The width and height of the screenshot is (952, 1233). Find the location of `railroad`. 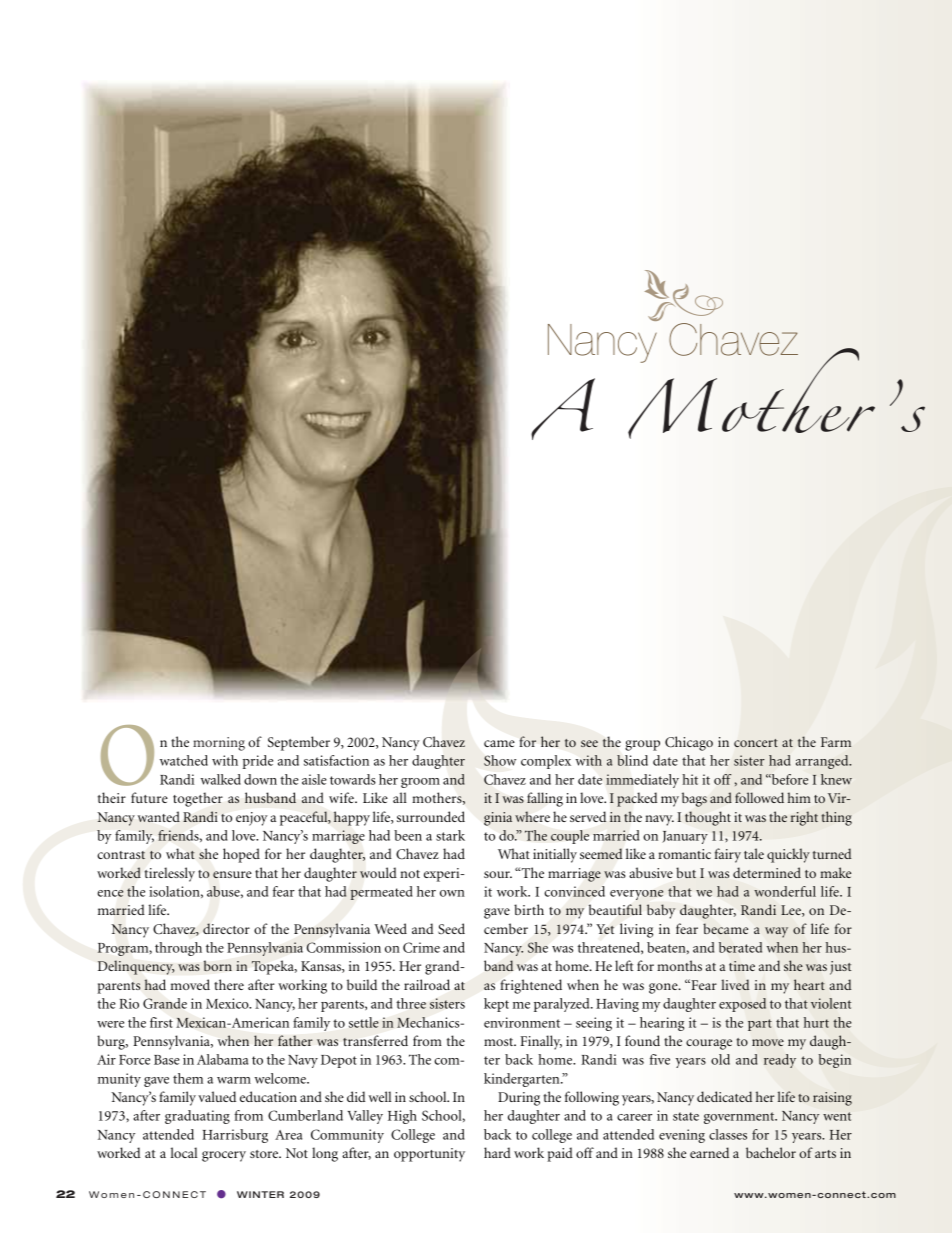

railroad is located at coordinates (427, 984).
